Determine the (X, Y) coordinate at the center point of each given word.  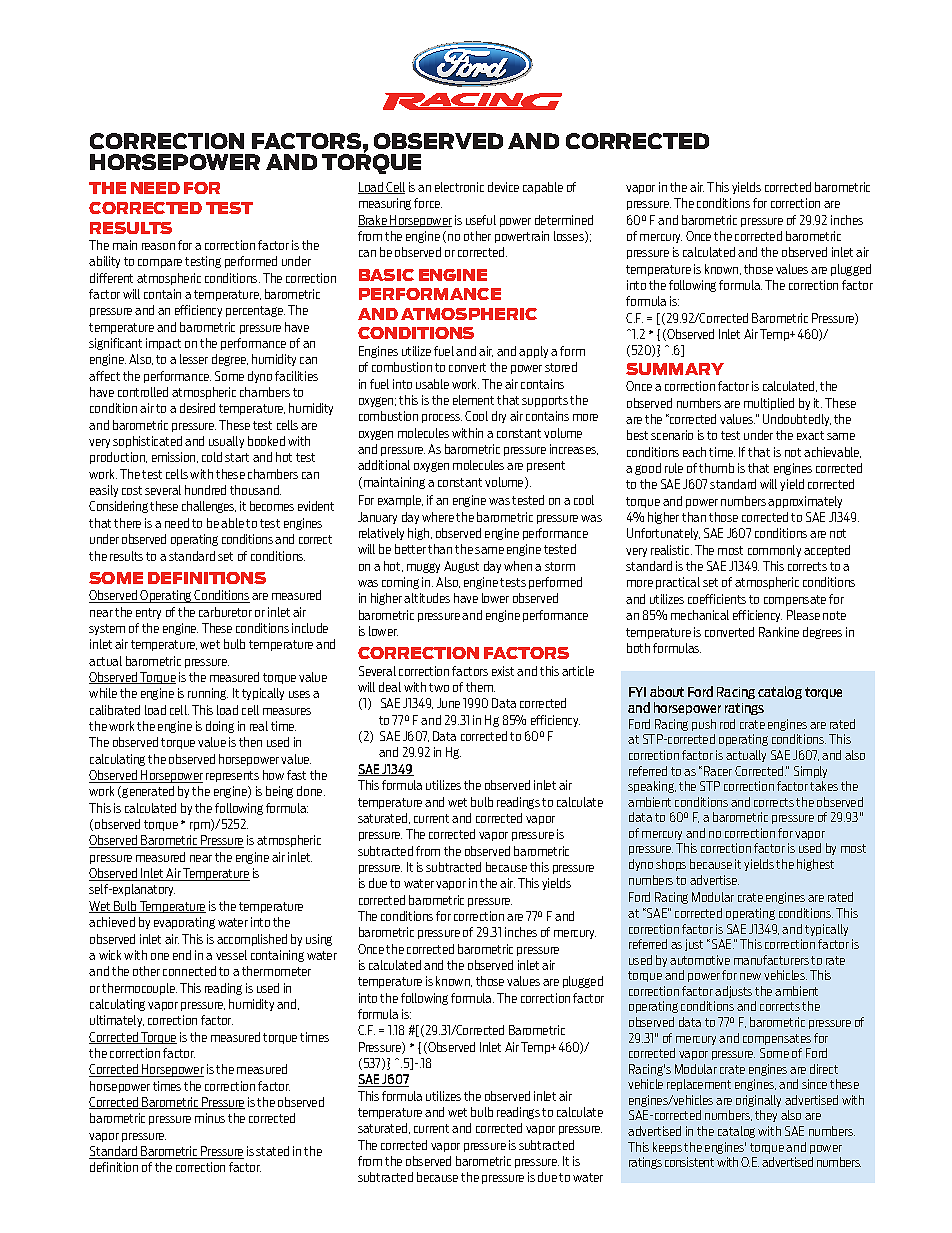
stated (272, 1151)
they (766, 1116)
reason (158, 246)
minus (210, 1118)
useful (481, 220)
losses (570, 237)
